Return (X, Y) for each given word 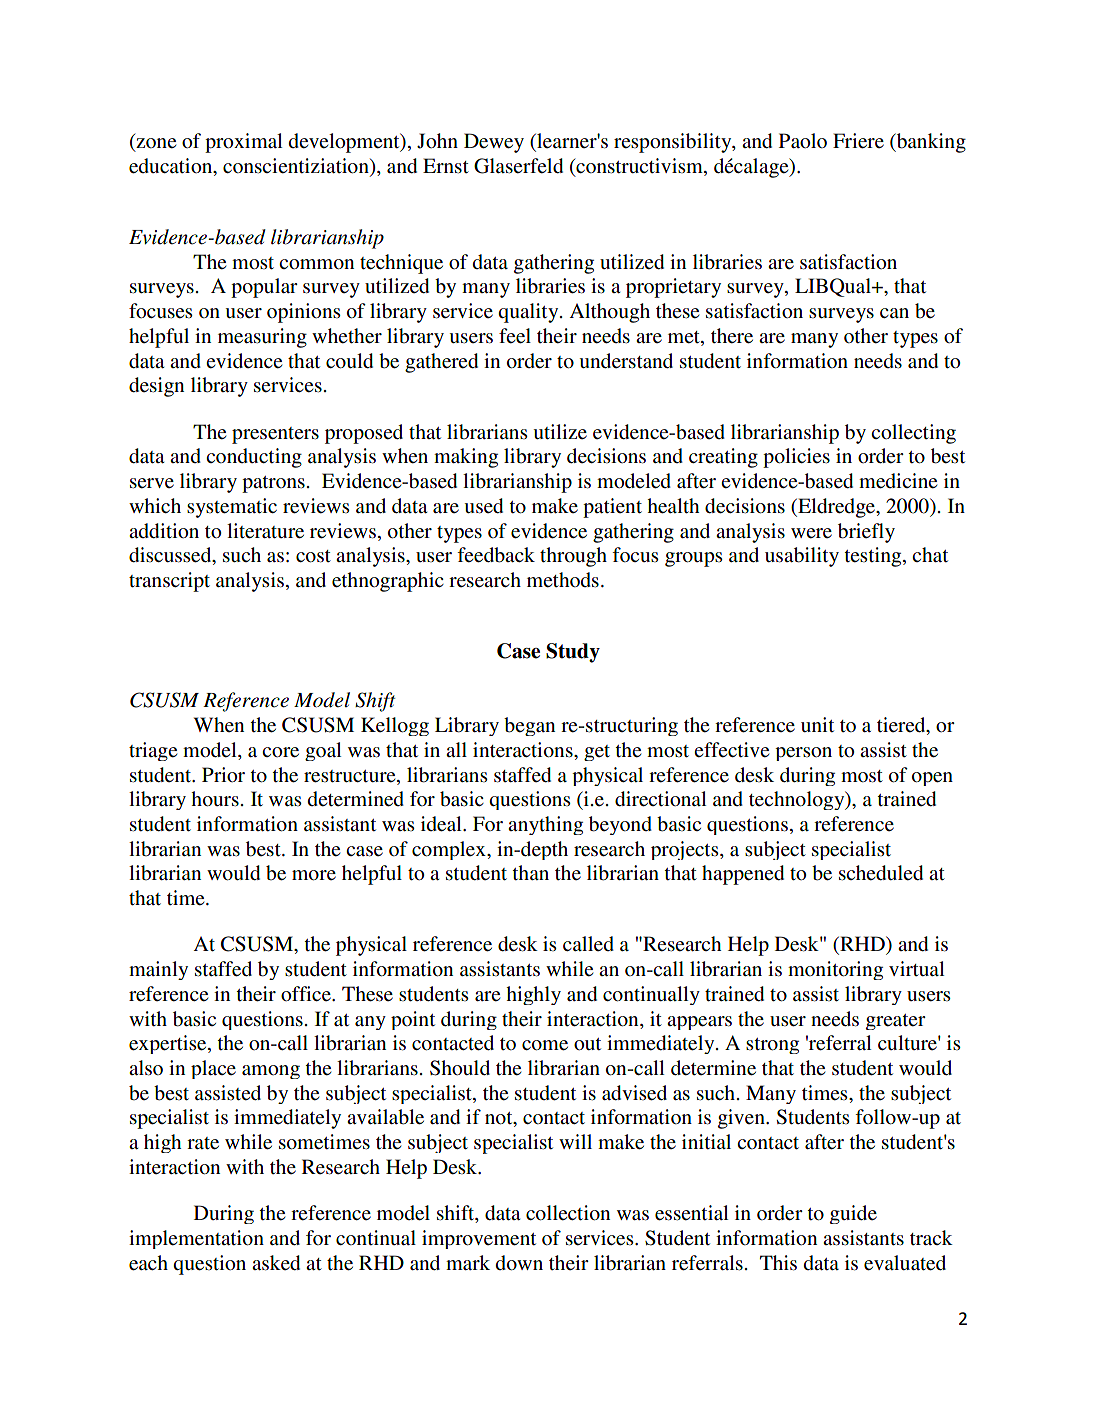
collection (568, 1213)
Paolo (803, 140)
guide (853, 1214)
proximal (244, 143)
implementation (196, 1239)
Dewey (494, 143)
